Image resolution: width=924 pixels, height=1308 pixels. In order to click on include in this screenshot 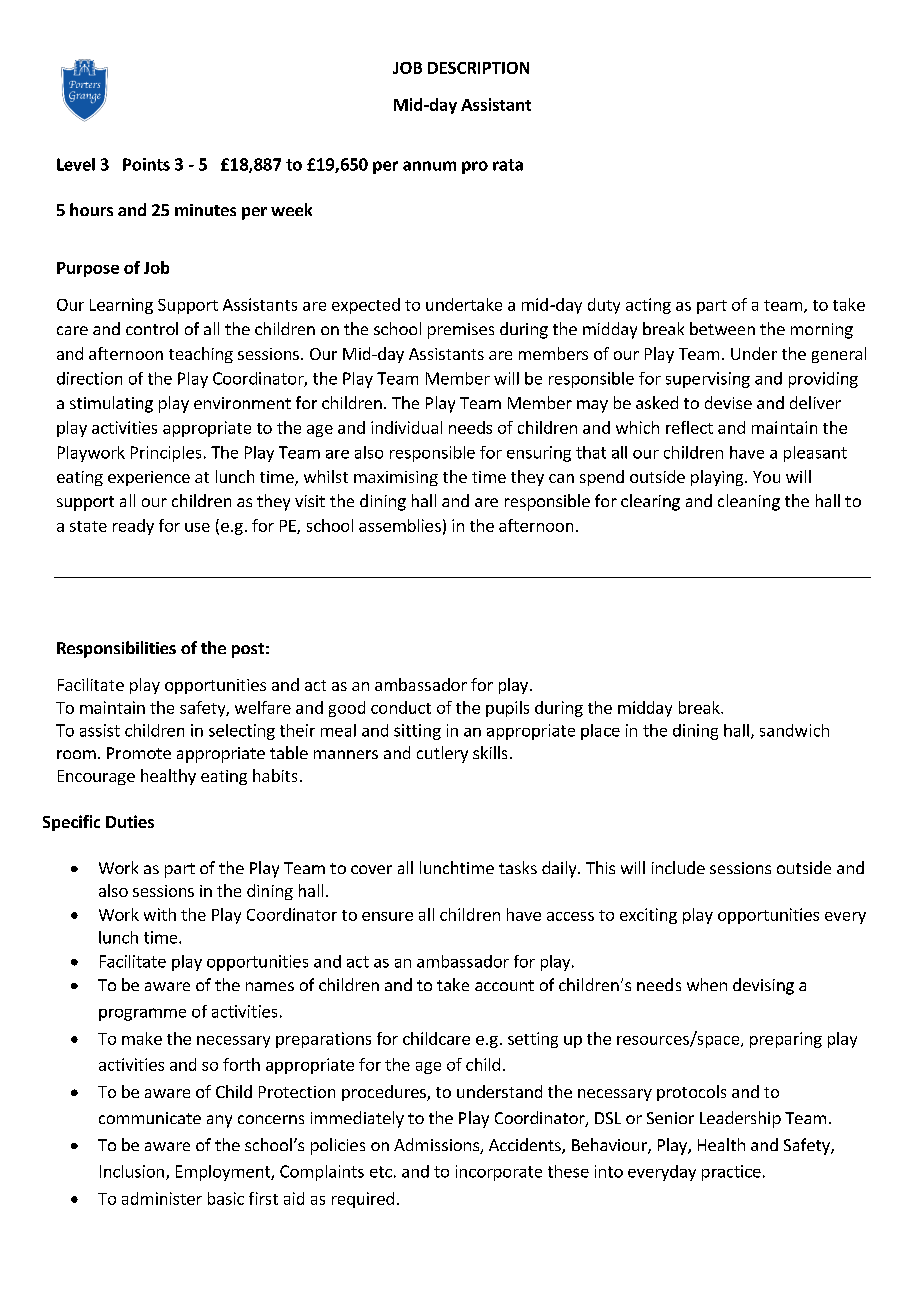, I will do `click(678, 867)`.
